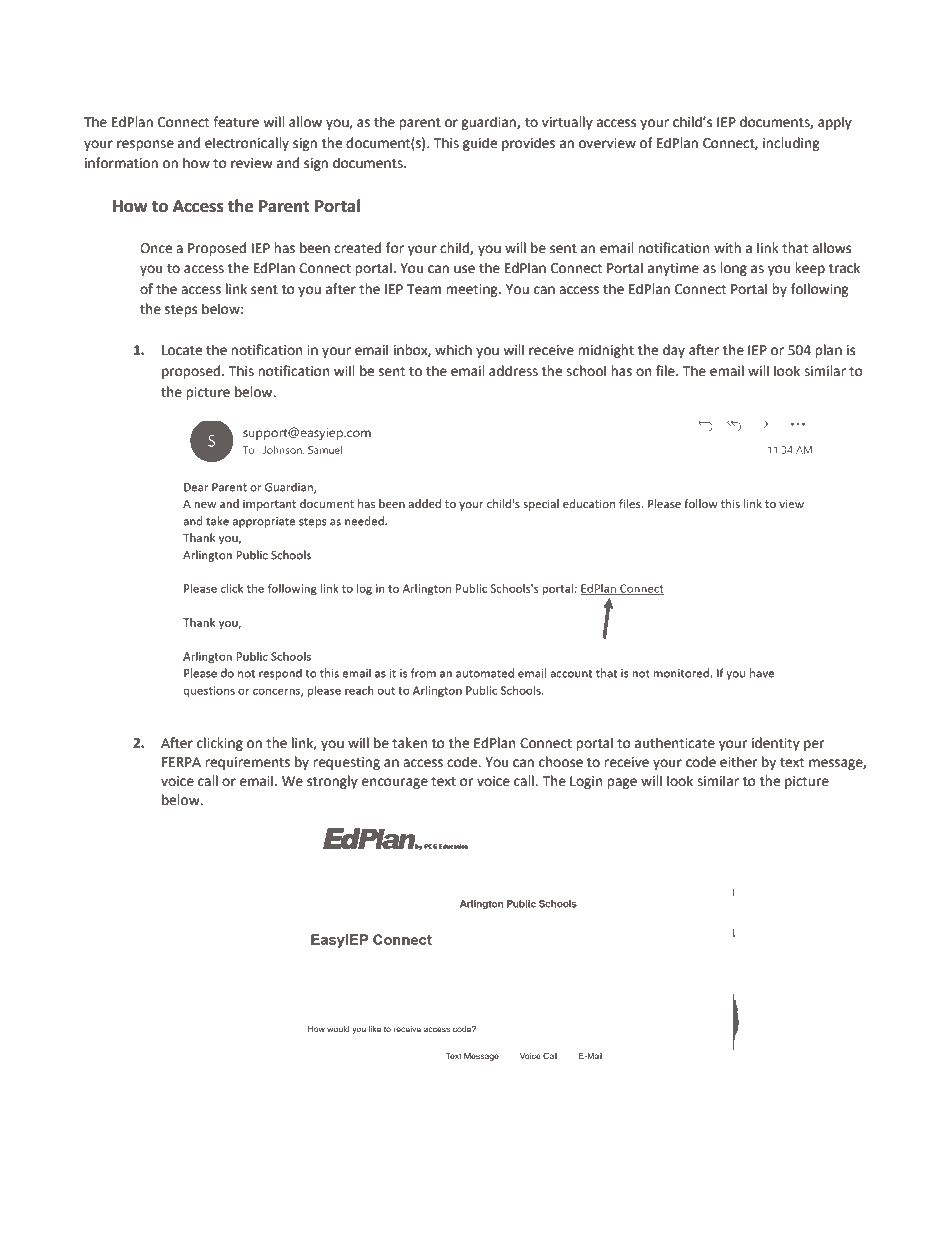  What do you see at coordinates (181, 762) in the document?
I see `FERPA` at bounding box center [181, 762].
